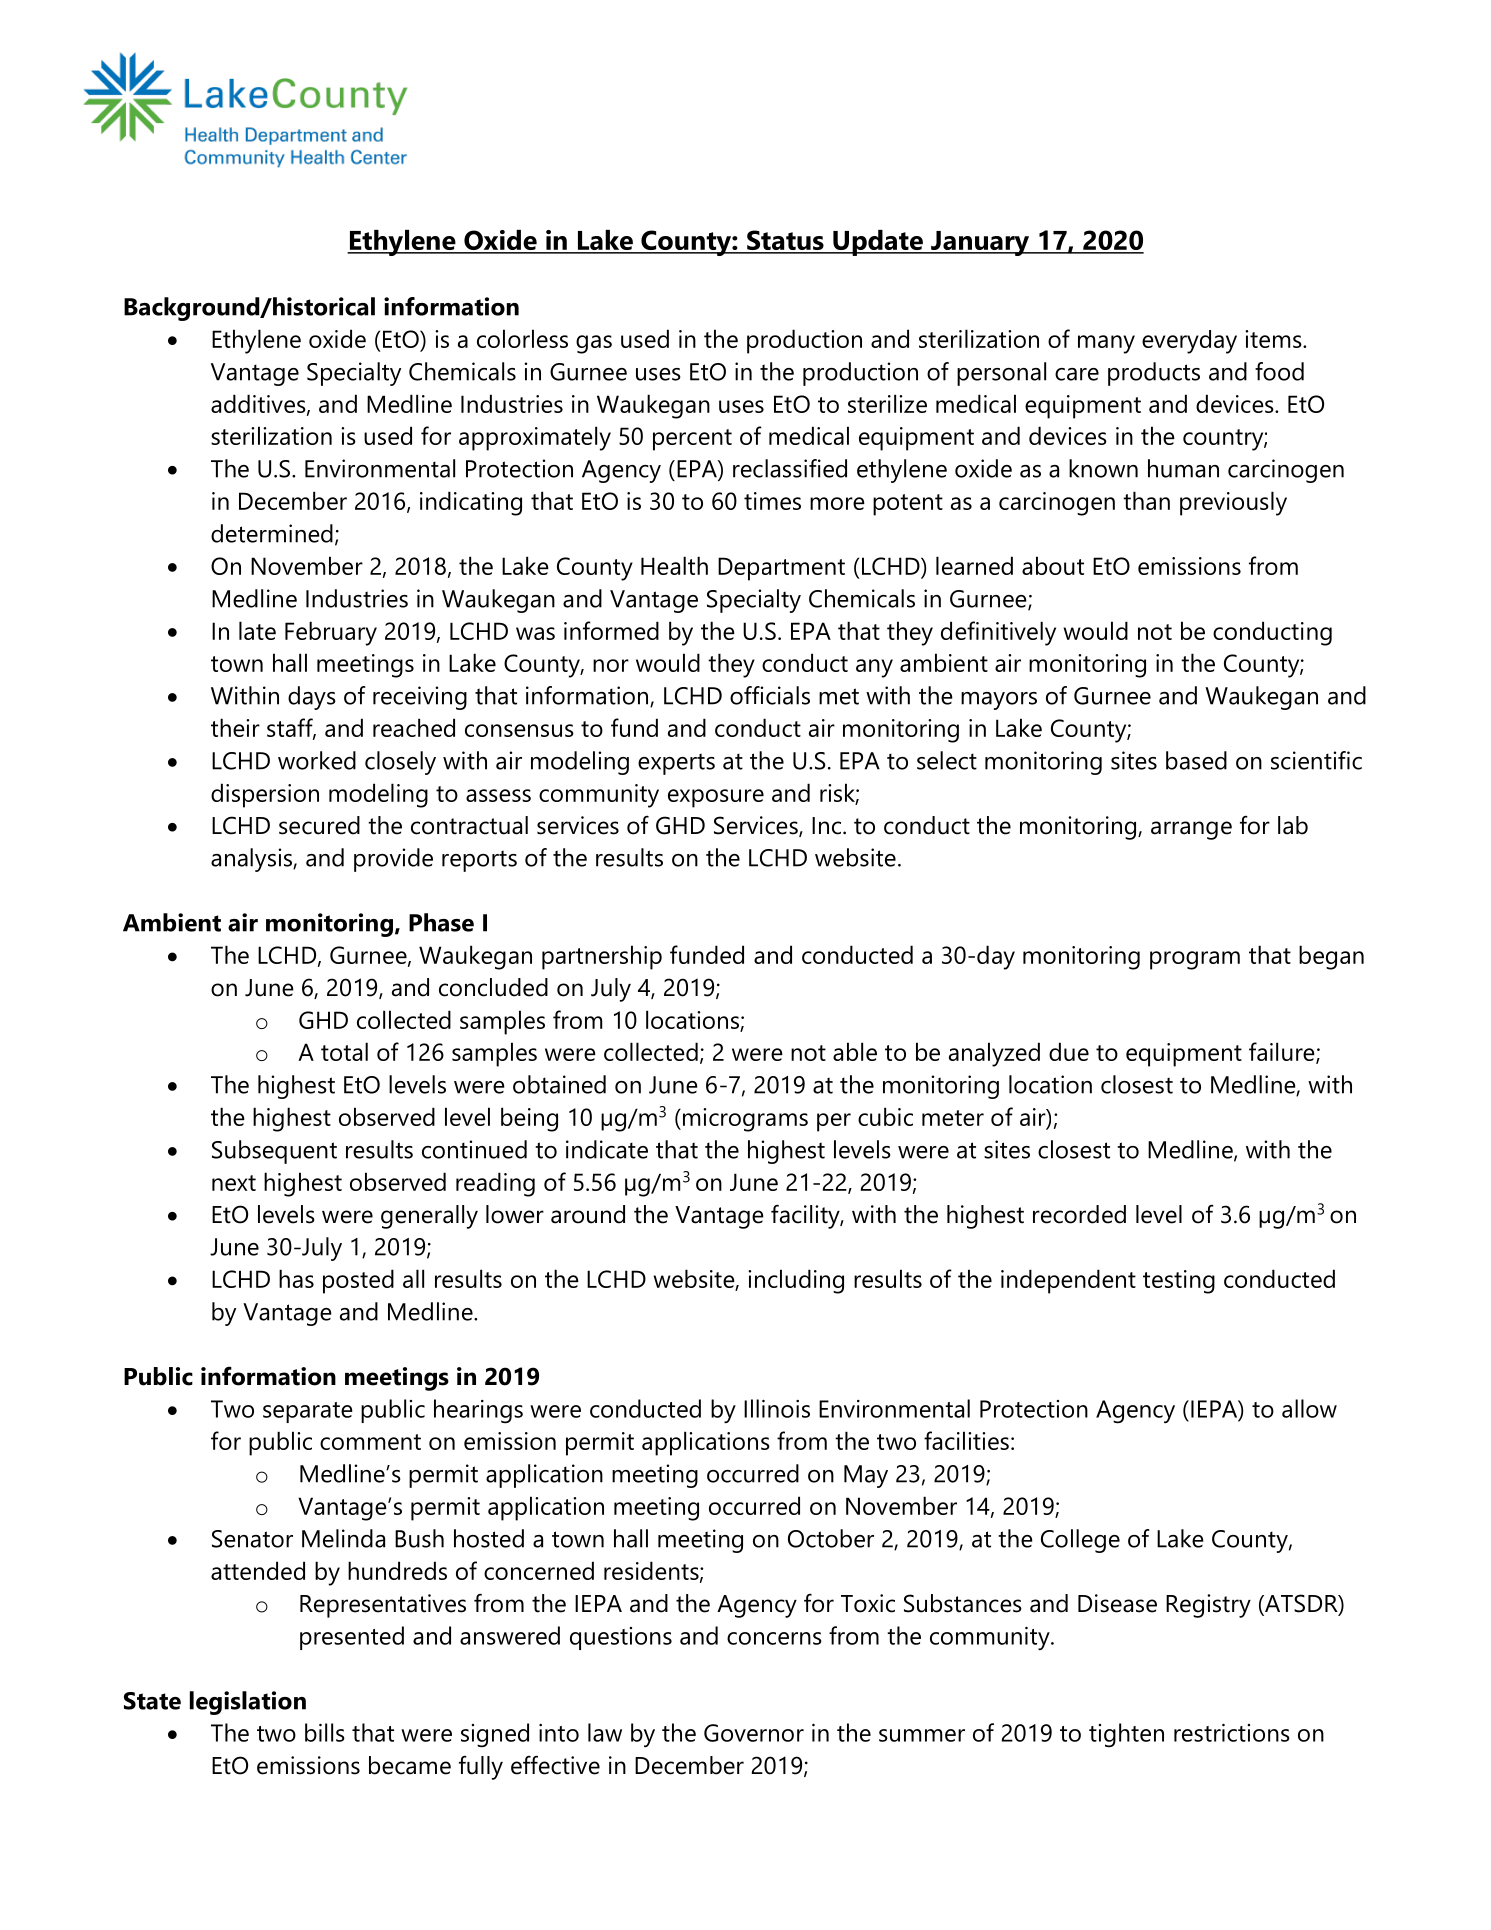 Image resolution: width=1491 pixels, height=1930 pixels. I want to click on everyday, so click(1189, 342).
